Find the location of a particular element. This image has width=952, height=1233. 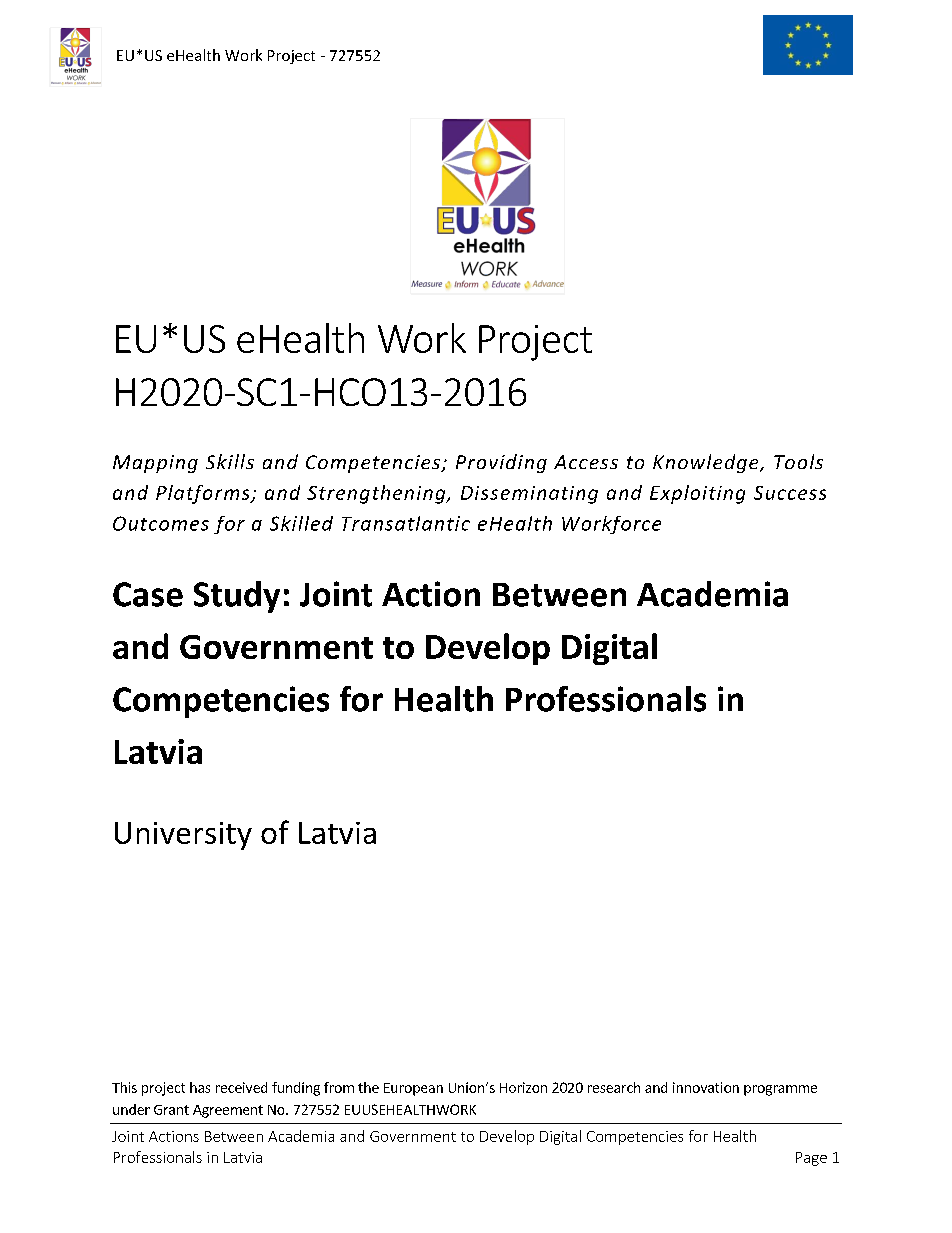

Case is located at coordinates (148, 594).
